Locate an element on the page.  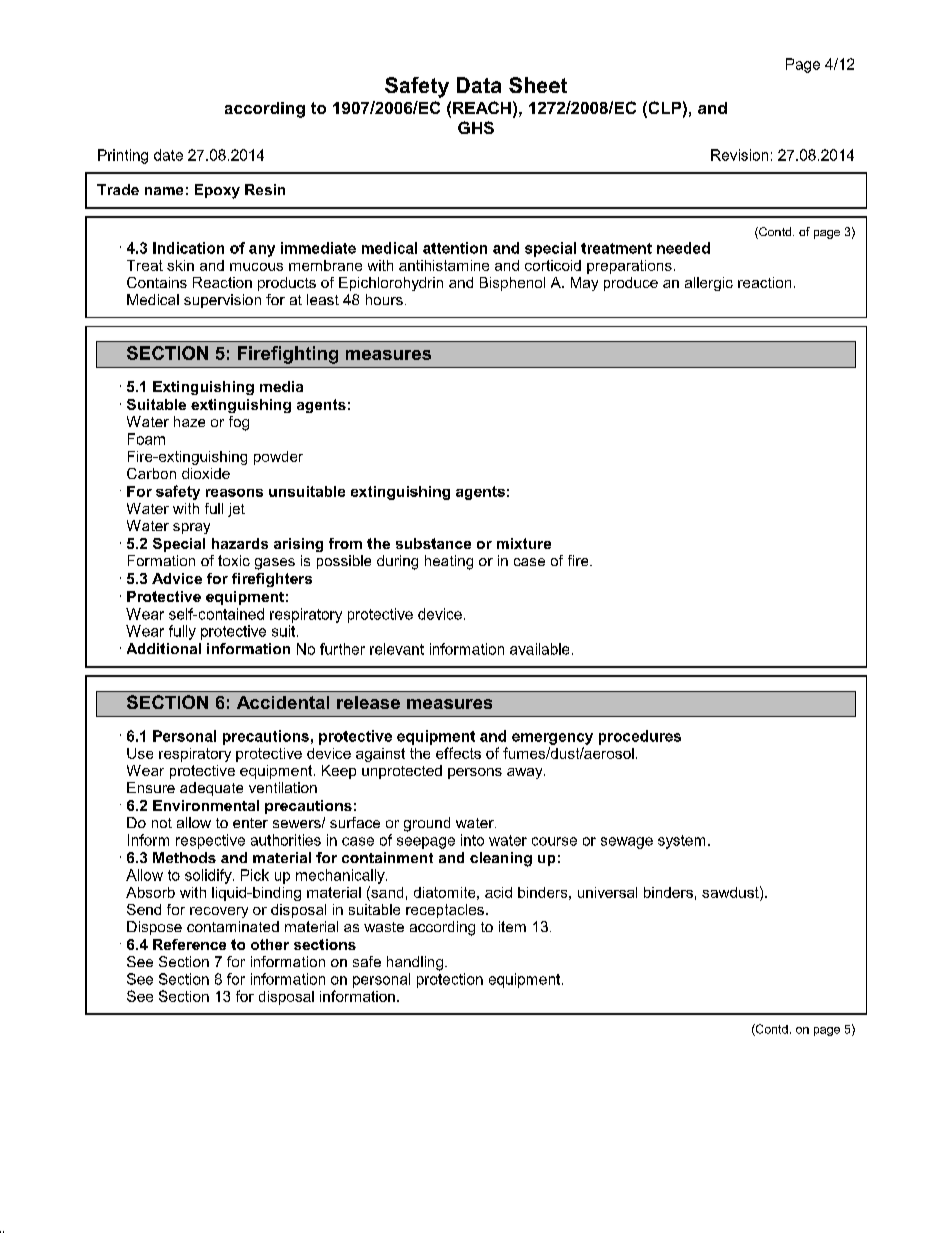
Revision is located at coordinates (739, 155).
